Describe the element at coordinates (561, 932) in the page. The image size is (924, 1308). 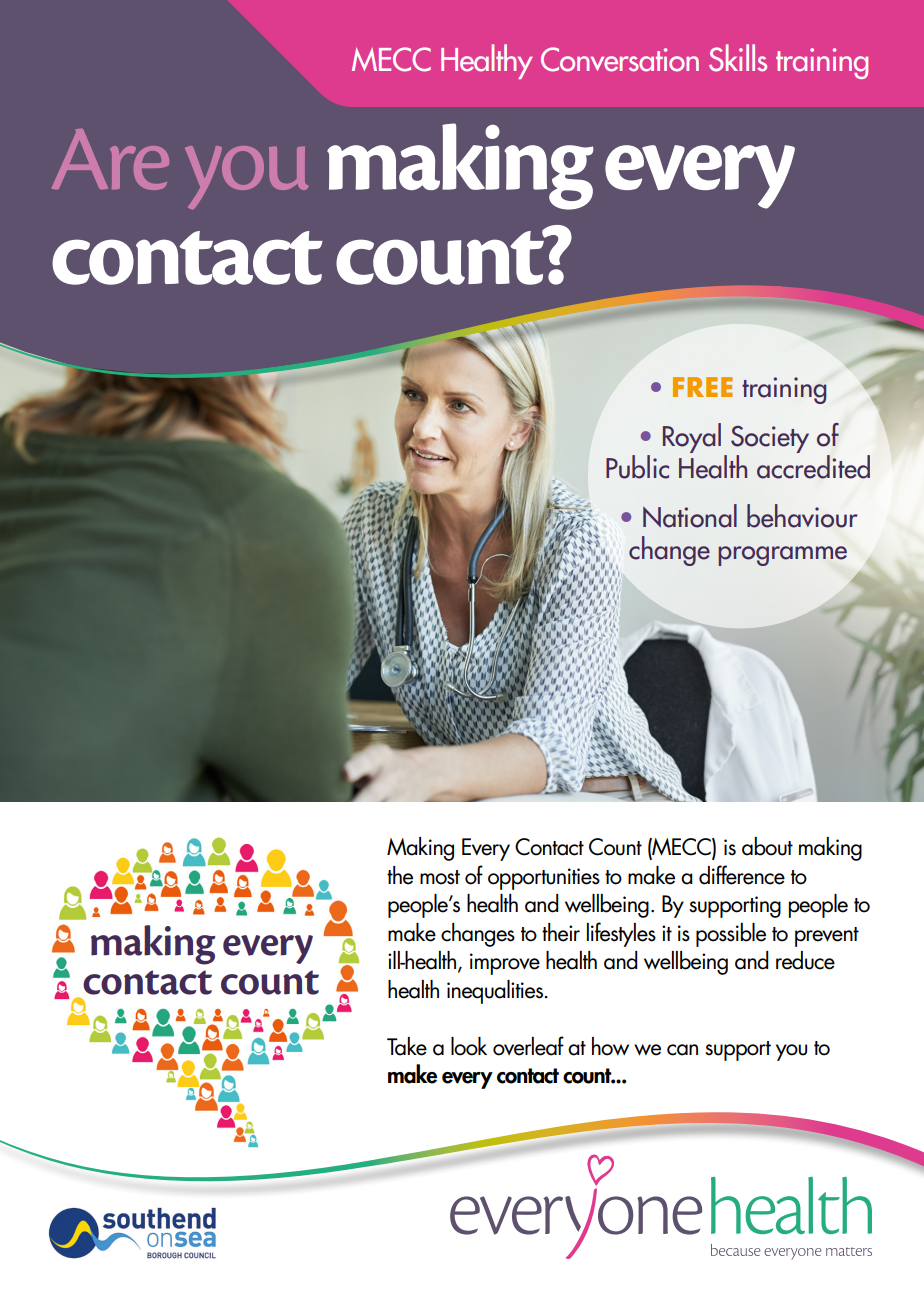
I see `their` at that location.
